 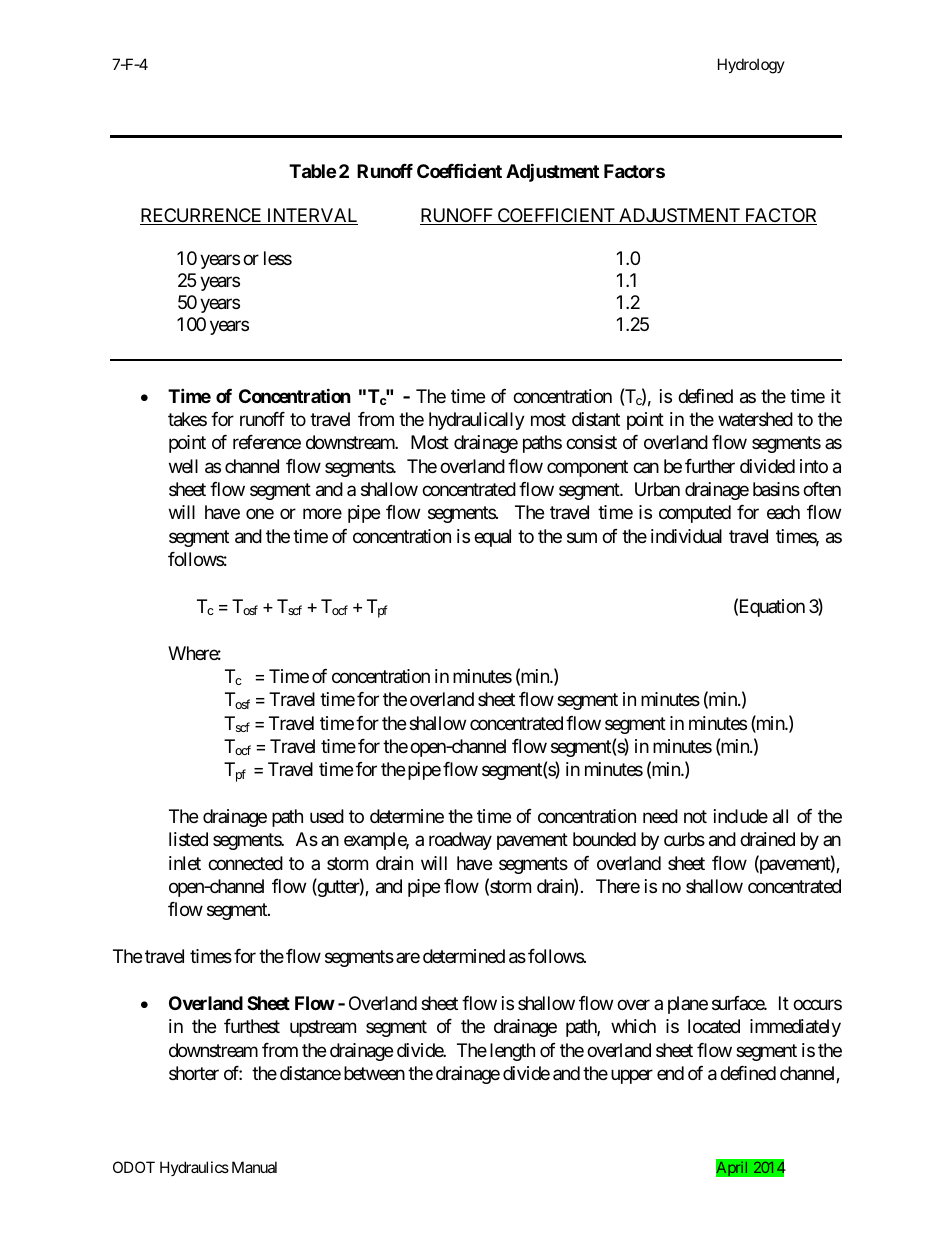 What do you see at coordinates (686, 536) in the screenshot?
I see `individual` at bounding box center [686, 536].
